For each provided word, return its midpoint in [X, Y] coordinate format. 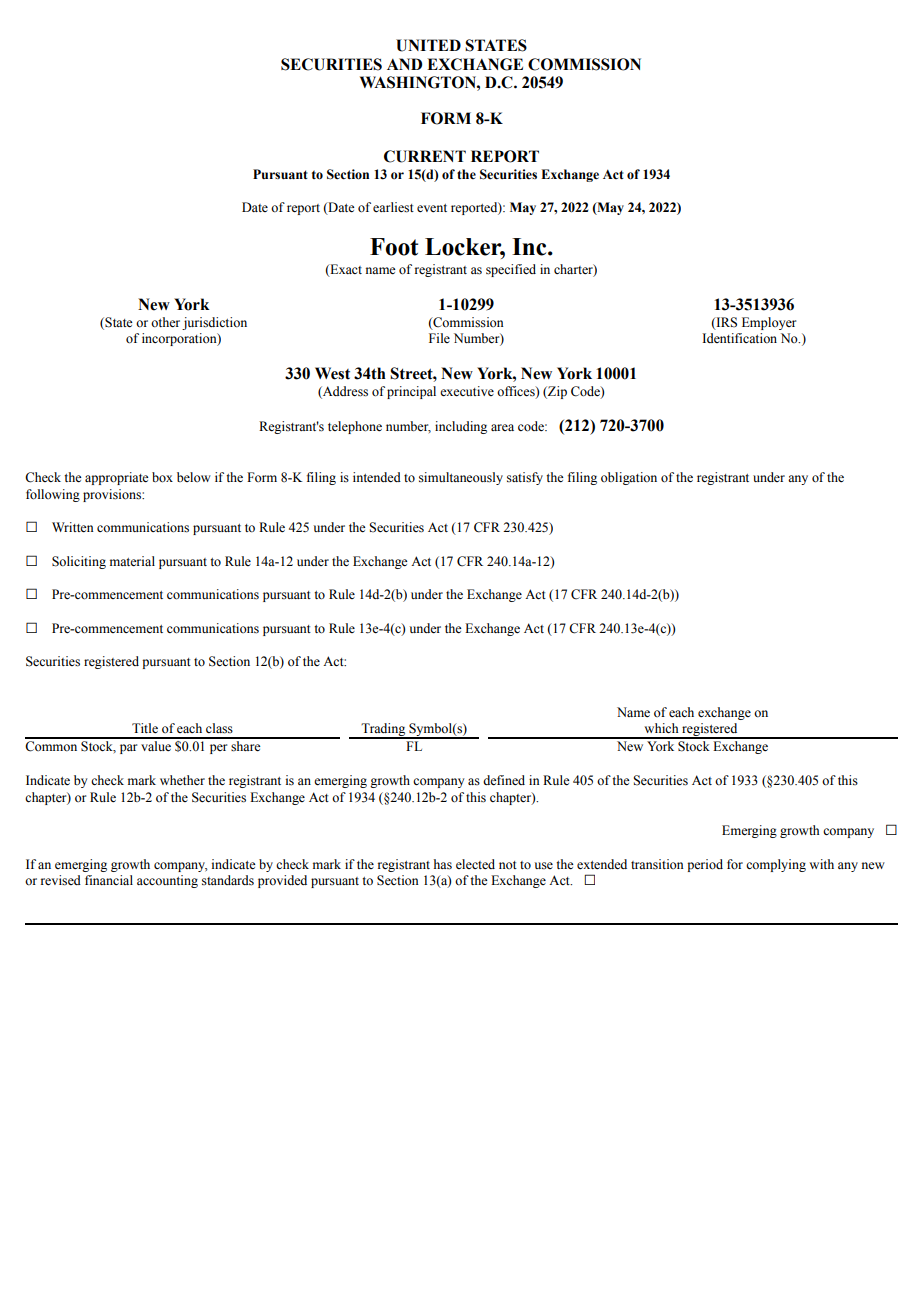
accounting [167, 881]
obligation [629, 478]
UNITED [428, 45]
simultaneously [461, 478]
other [165, 322]
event [432, 208]
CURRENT [425, 156]
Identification [739, 338]
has [443, 864]
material [132, 561]
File [439, 338]
